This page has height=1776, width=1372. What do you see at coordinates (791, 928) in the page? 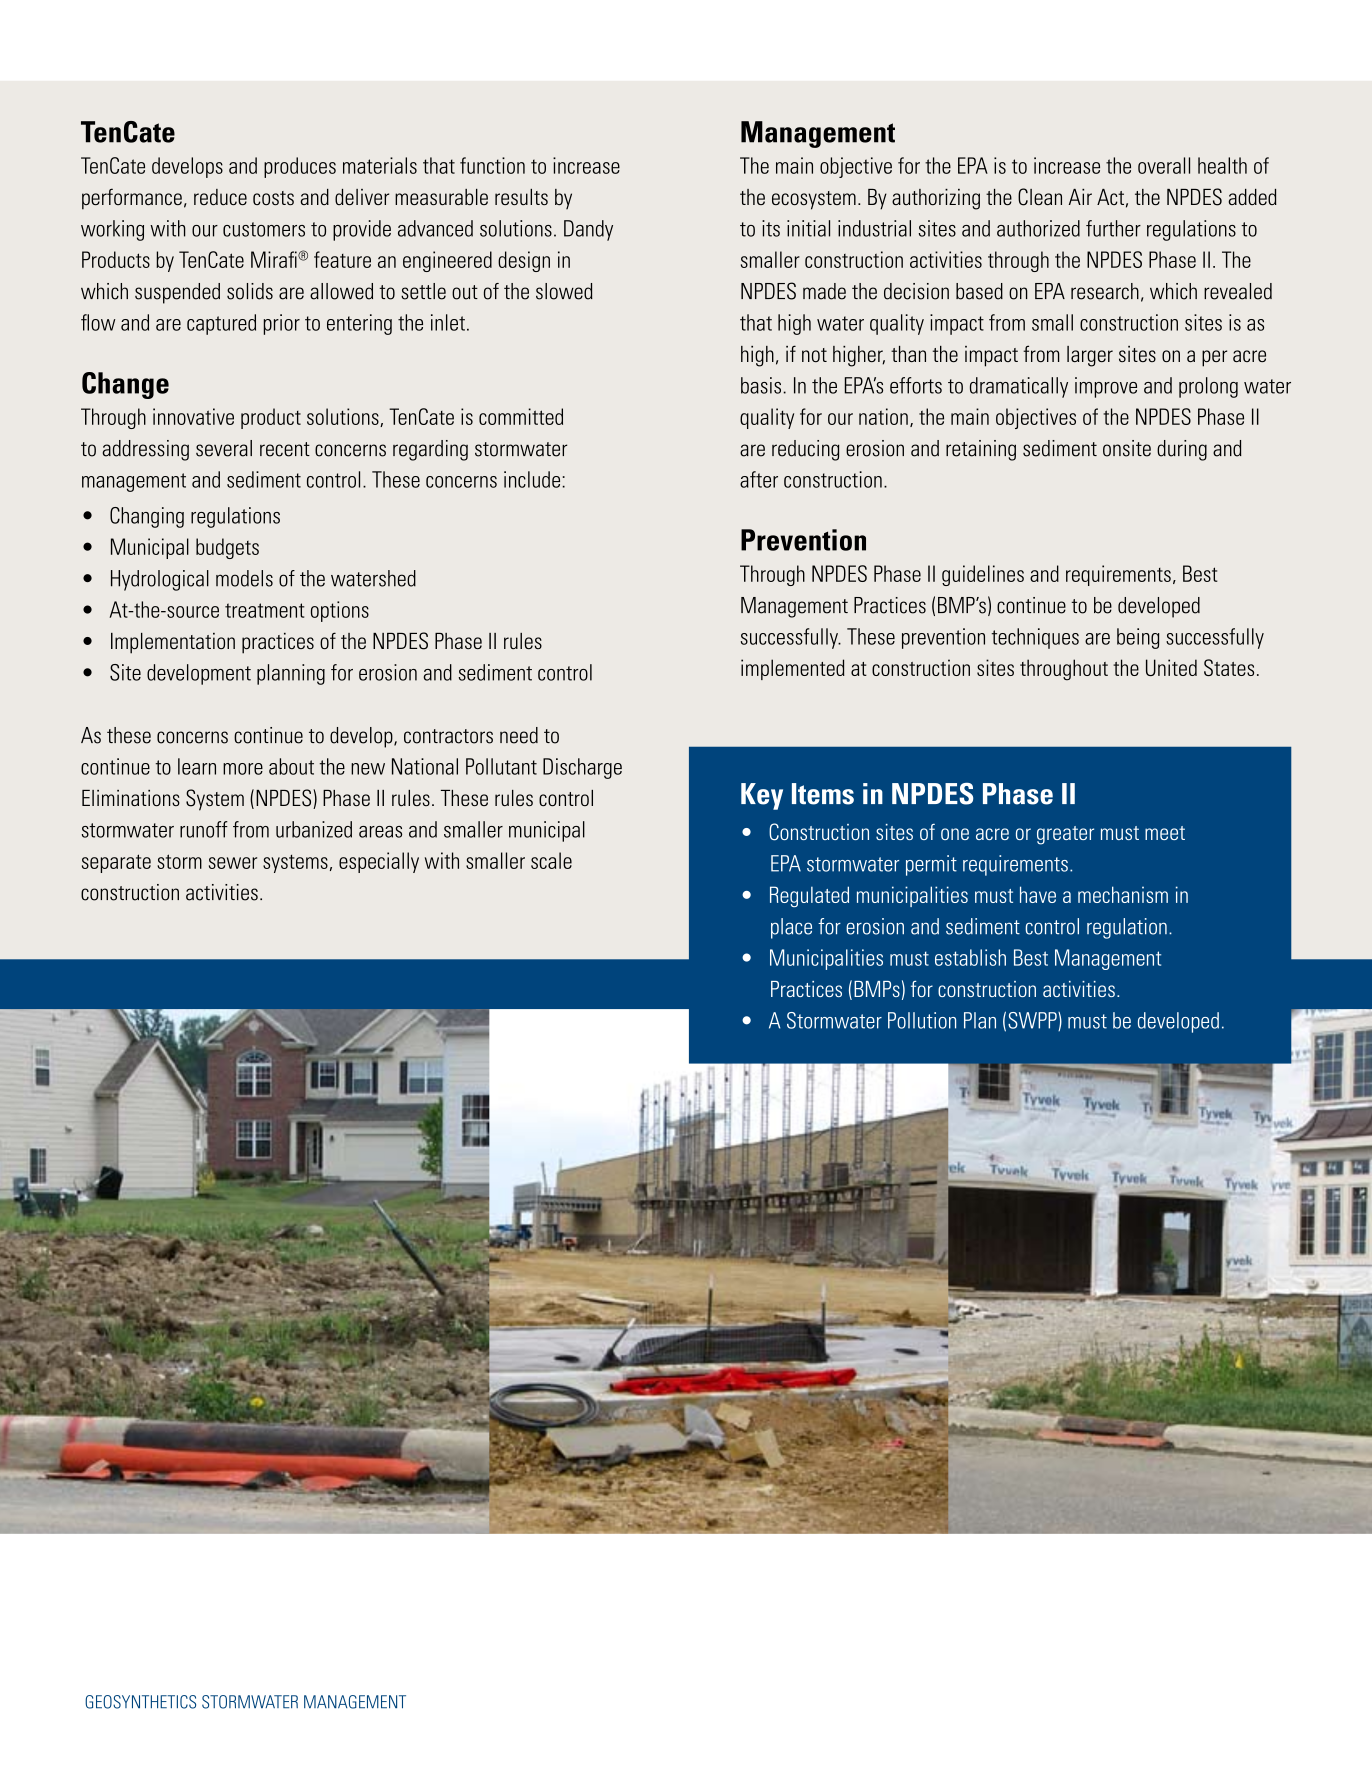
I see `place` at bounding box center [791, 928].
